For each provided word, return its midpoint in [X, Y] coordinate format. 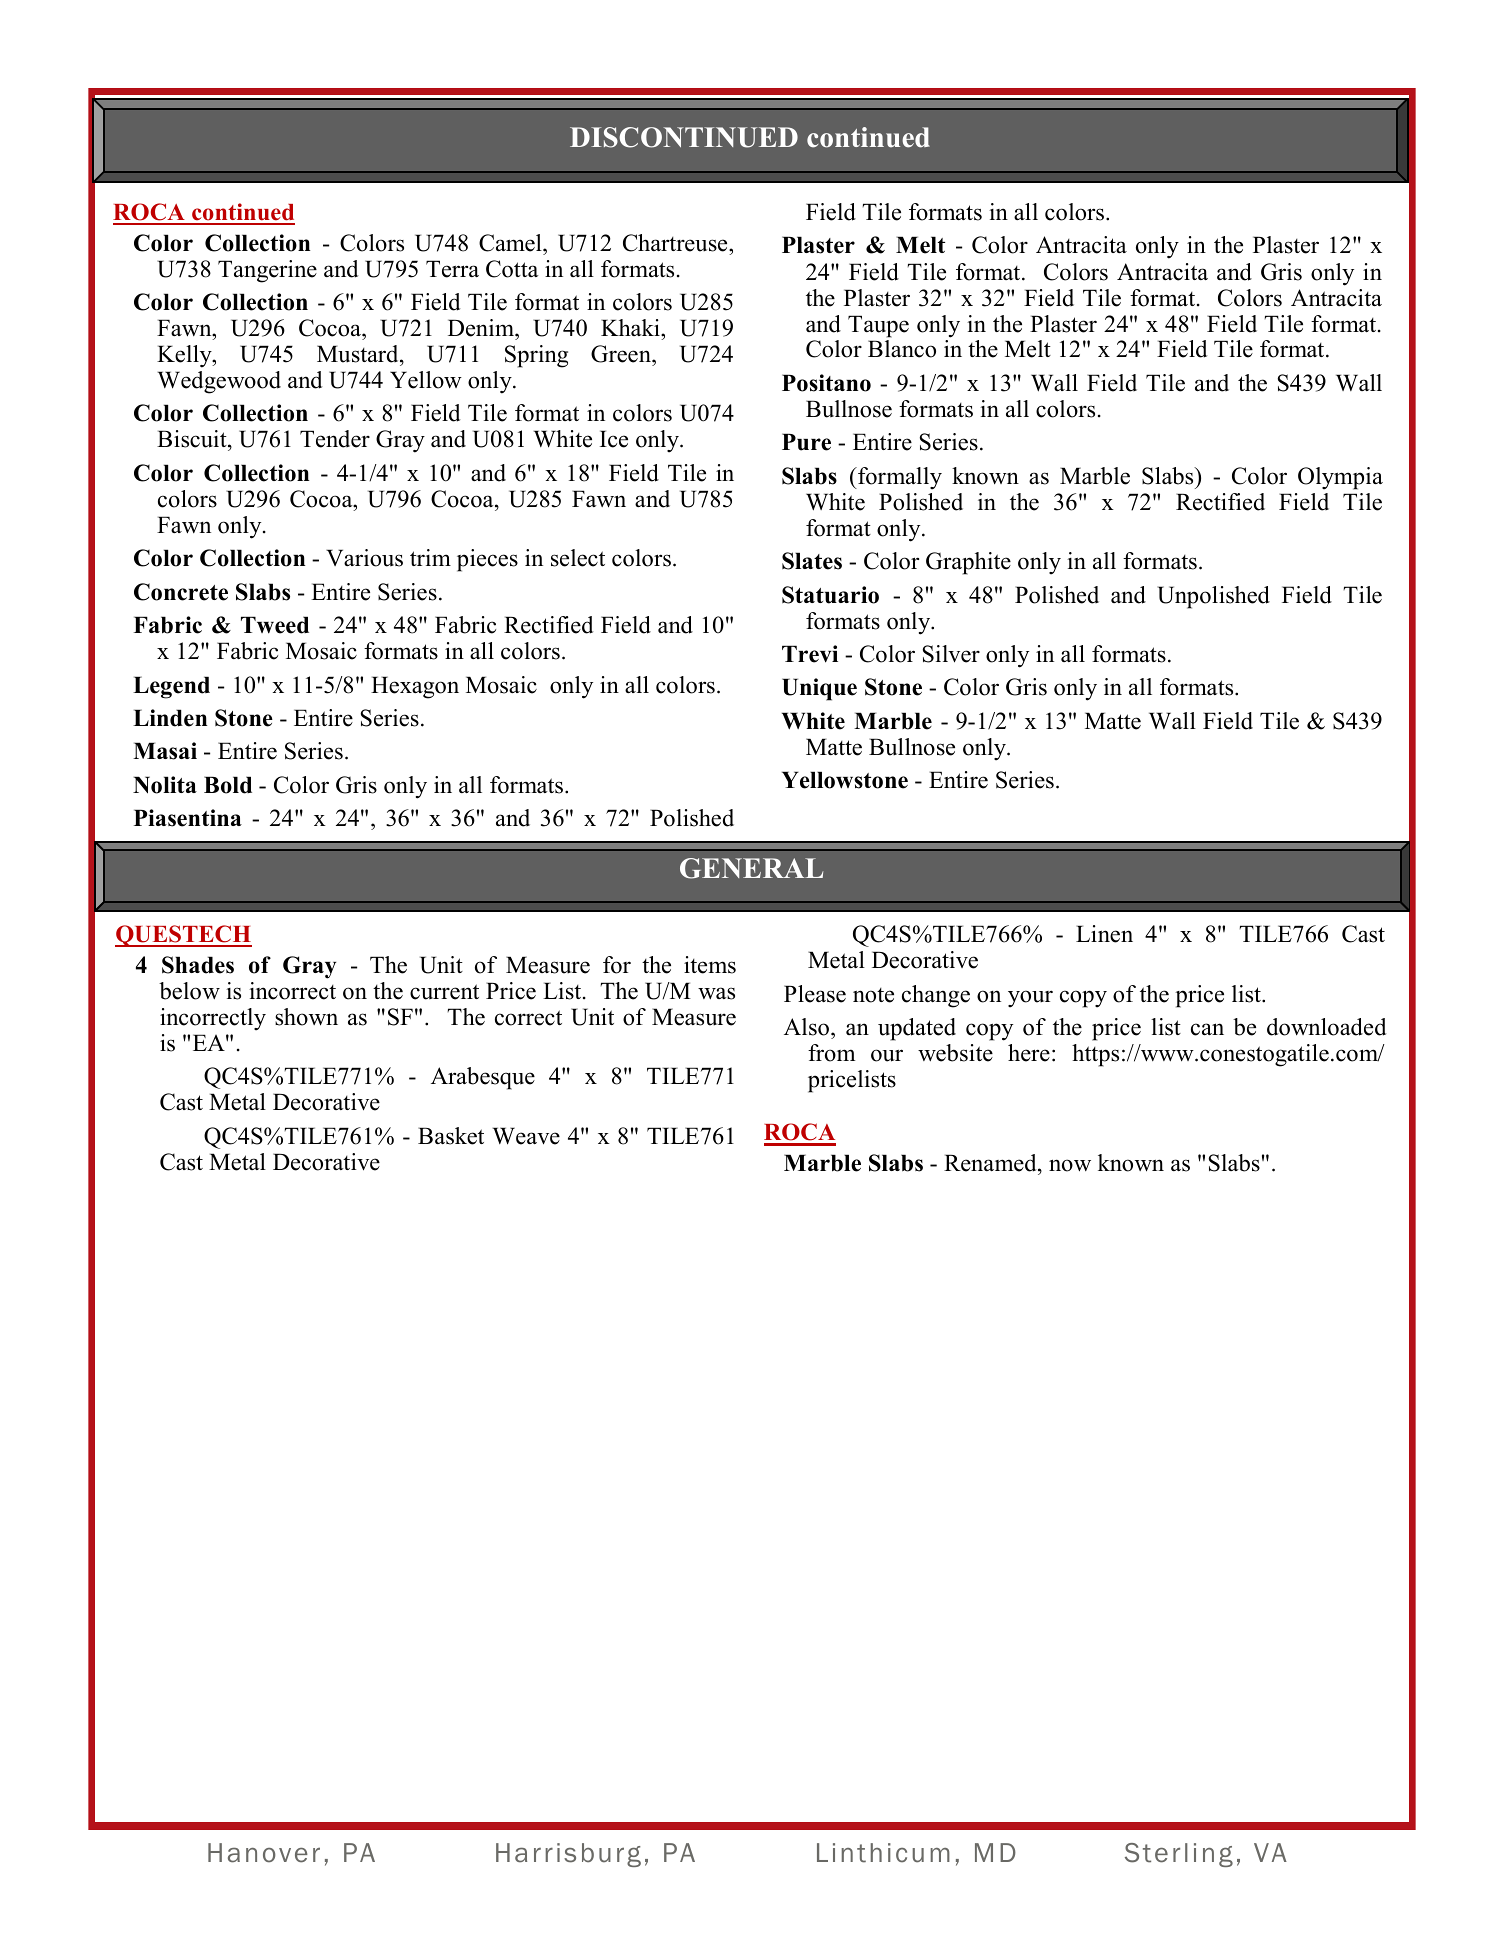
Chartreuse [676, 243]
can [1207, 1029]
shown [306, 1017]
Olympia [1340, 478]
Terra [452, 269]
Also [808, 1027]
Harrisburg [568, 1855]
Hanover [264, 1853]
